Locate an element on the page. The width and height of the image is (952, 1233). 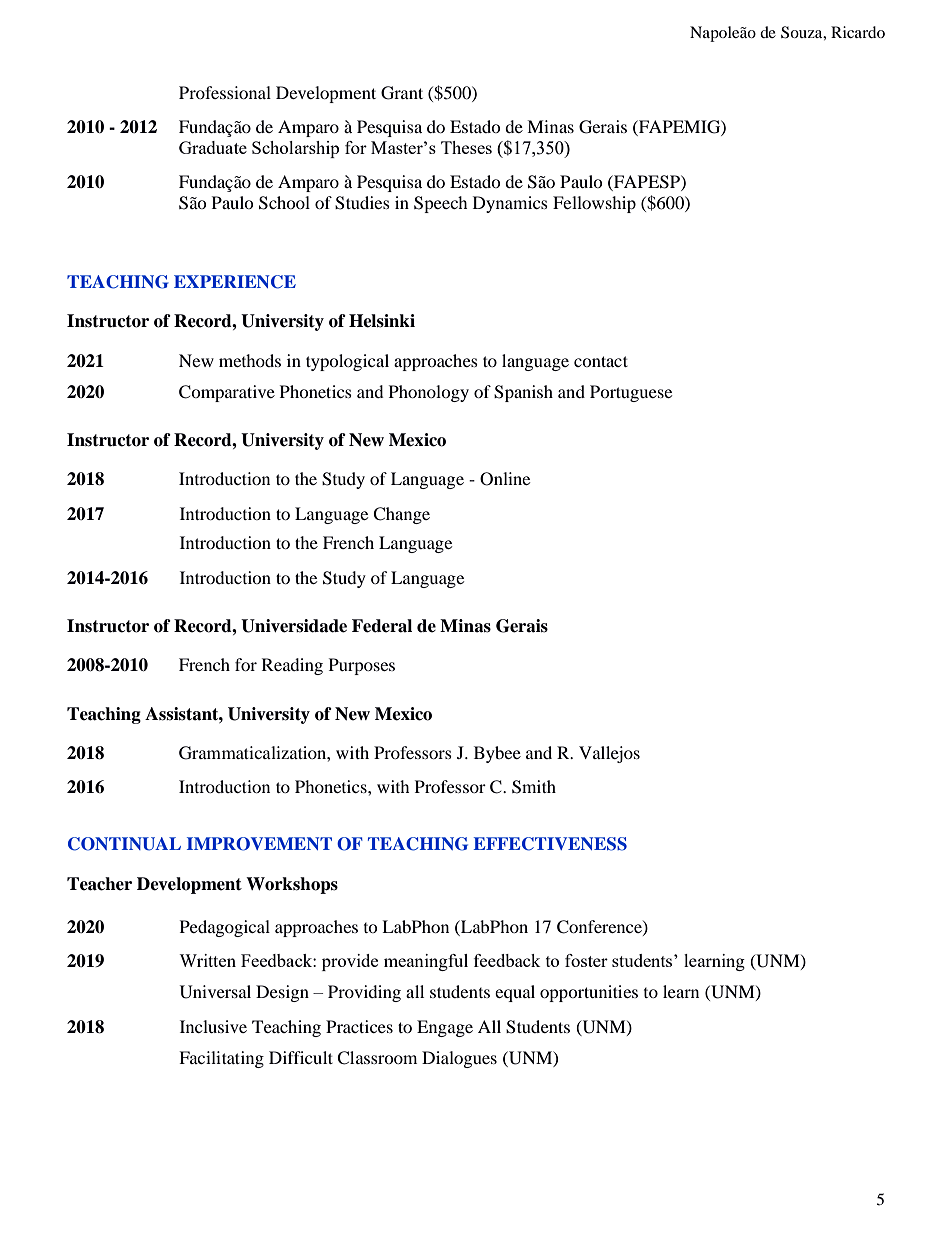
CONTINUAL is located at coordinates (124, 844).
